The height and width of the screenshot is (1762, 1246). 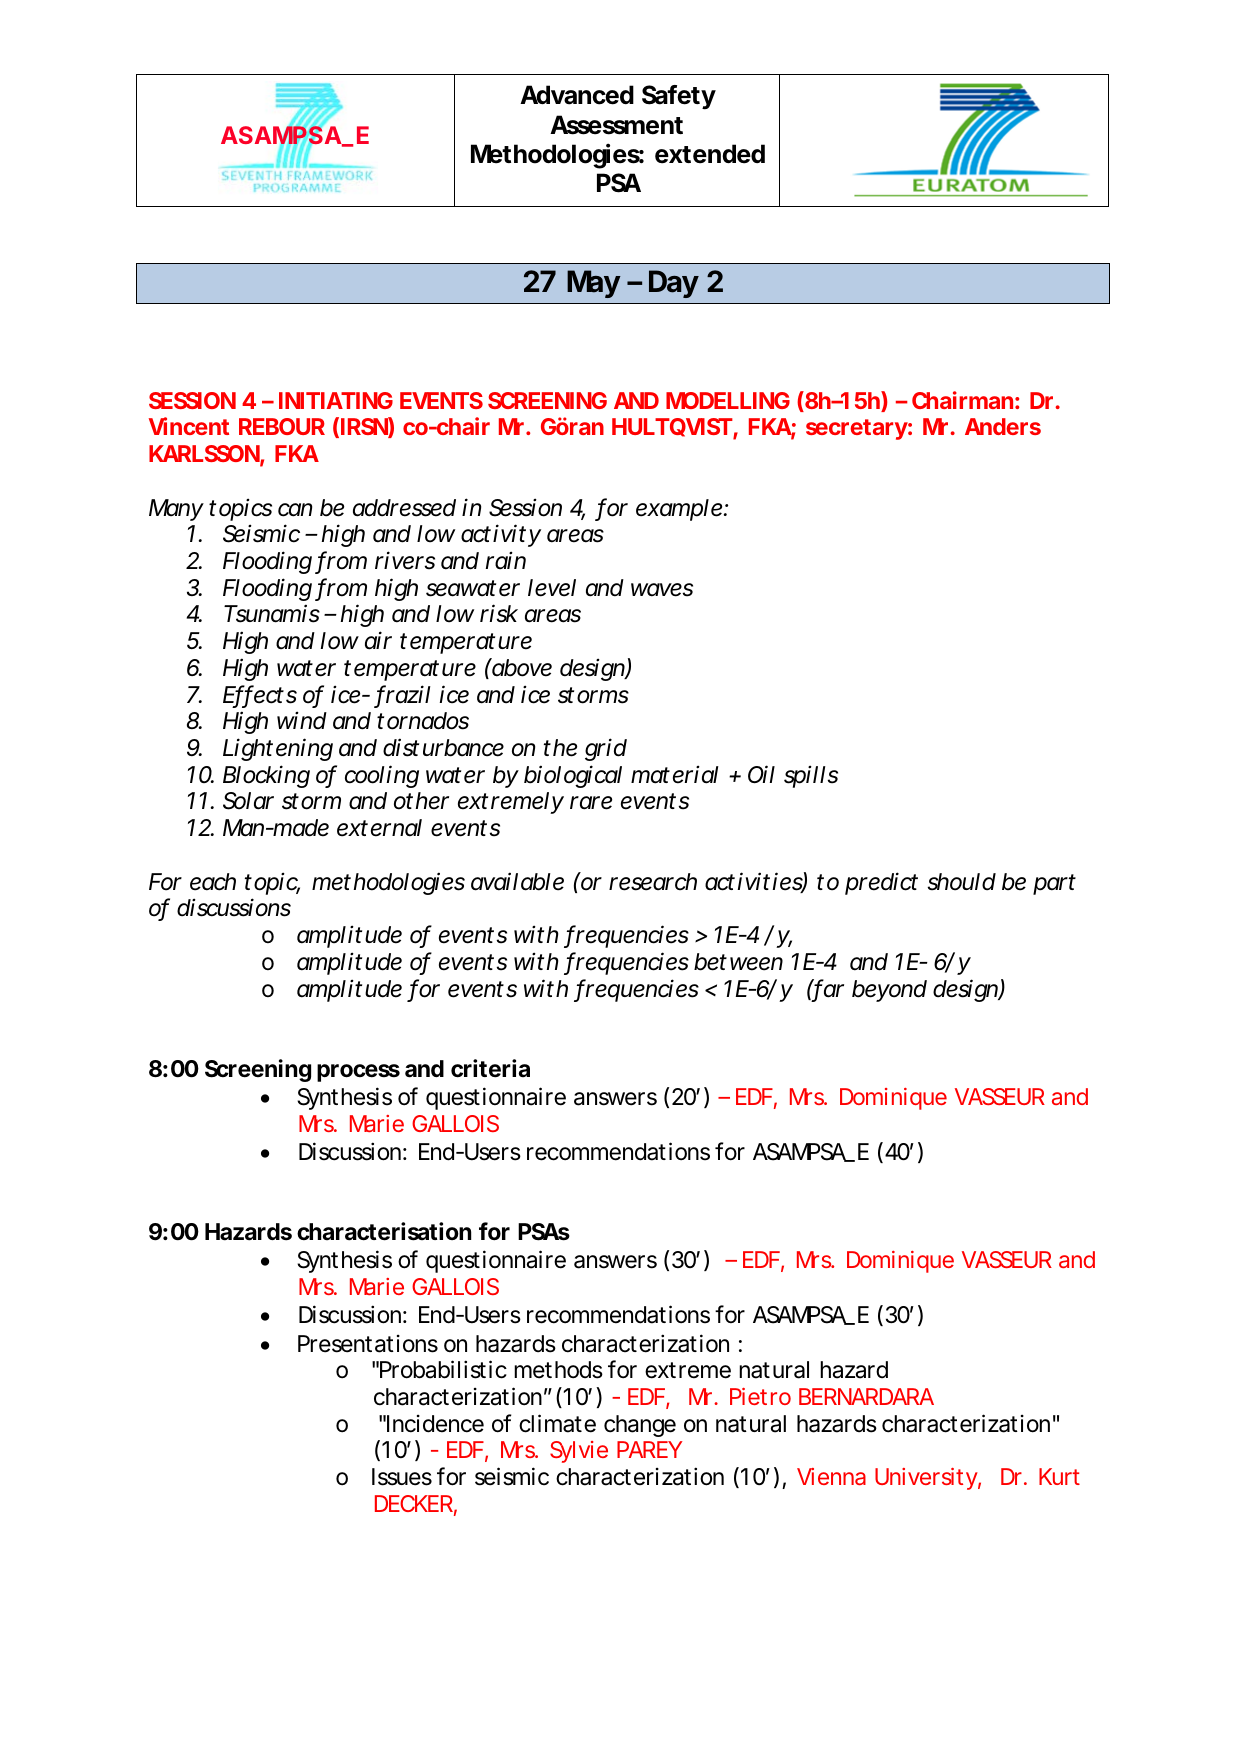 What do you see at coordinates (402, 1477) in the screenshot?
I see `Issues` at bounding box center [402, 1477].
